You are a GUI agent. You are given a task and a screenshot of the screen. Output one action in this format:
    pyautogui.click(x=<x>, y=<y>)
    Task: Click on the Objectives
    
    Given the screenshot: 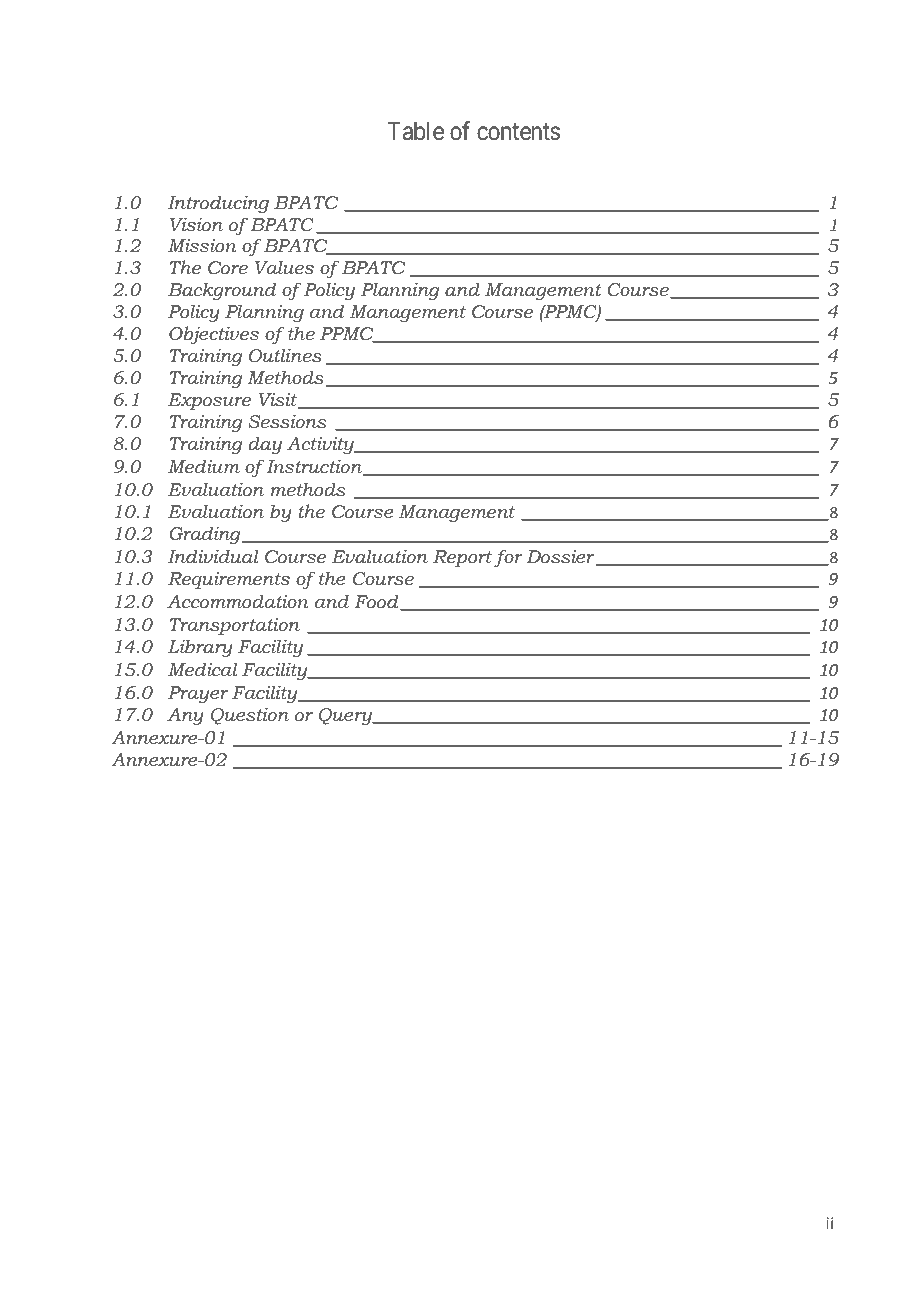 What is the action you would take?
    pyautogui.click(x=214, y=335)
